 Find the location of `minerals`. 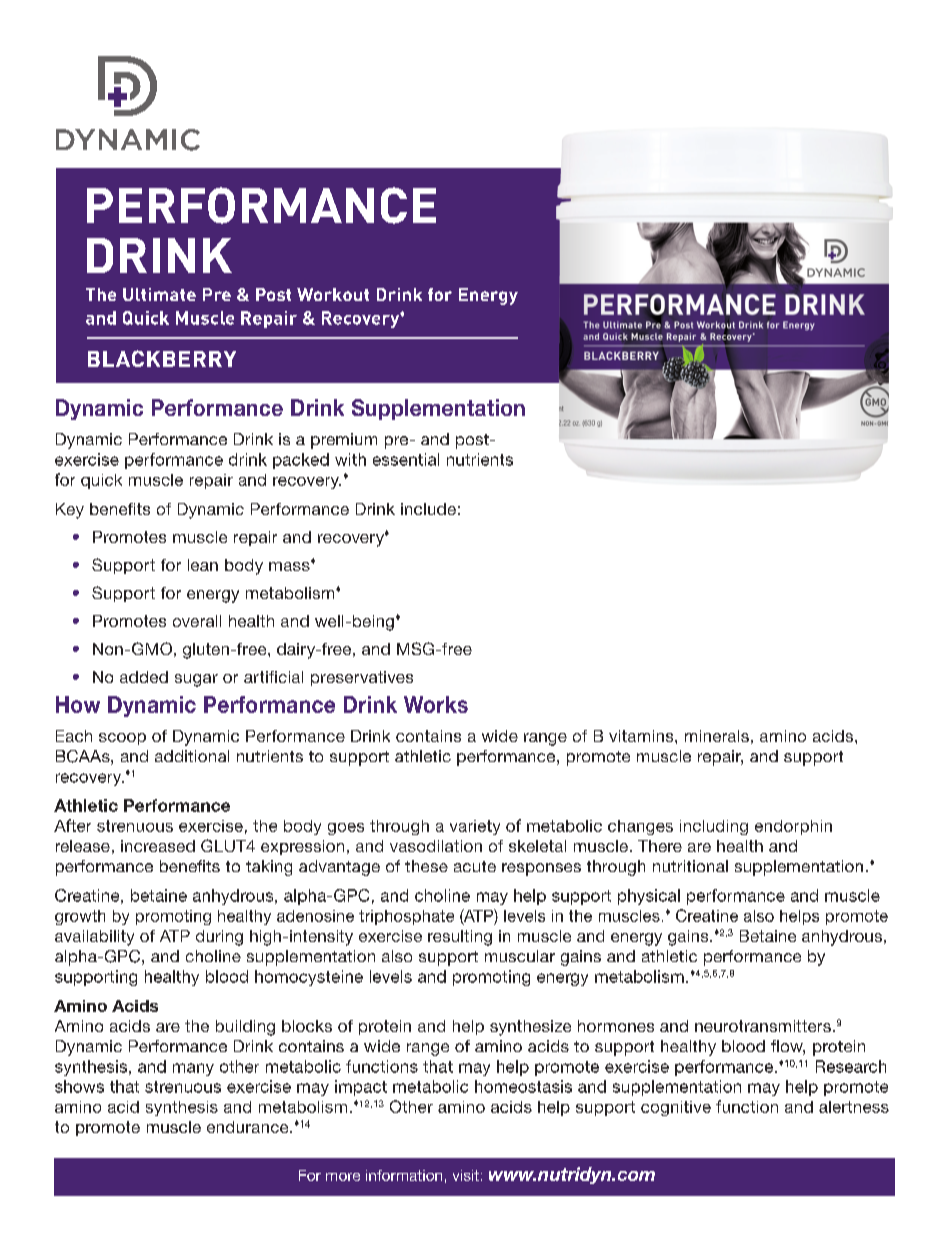

minerals is located at coordinates (717, 736).
